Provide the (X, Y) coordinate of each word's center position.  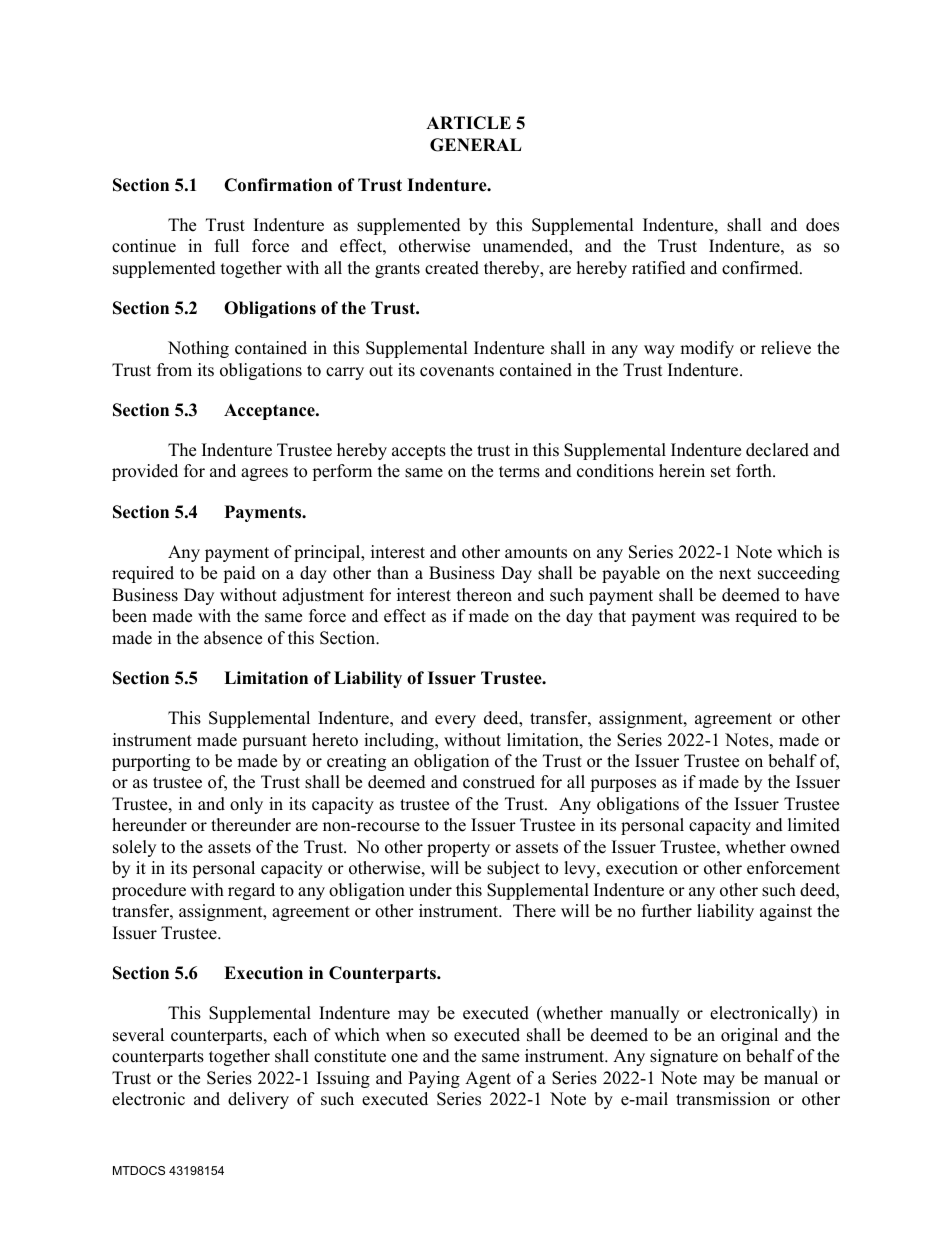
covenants (457, 371)
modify (707, 349)
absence (233, 638)
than (393, 572)
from (174, 370)
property (458, 849)
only (246, 805)
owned (815, 847)
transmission (723, 1099)
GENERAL (476, 145)
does (822, 225)
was (715, 618)
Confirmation (278, 185)
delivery (258, 1100)
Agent (488, 1079)
